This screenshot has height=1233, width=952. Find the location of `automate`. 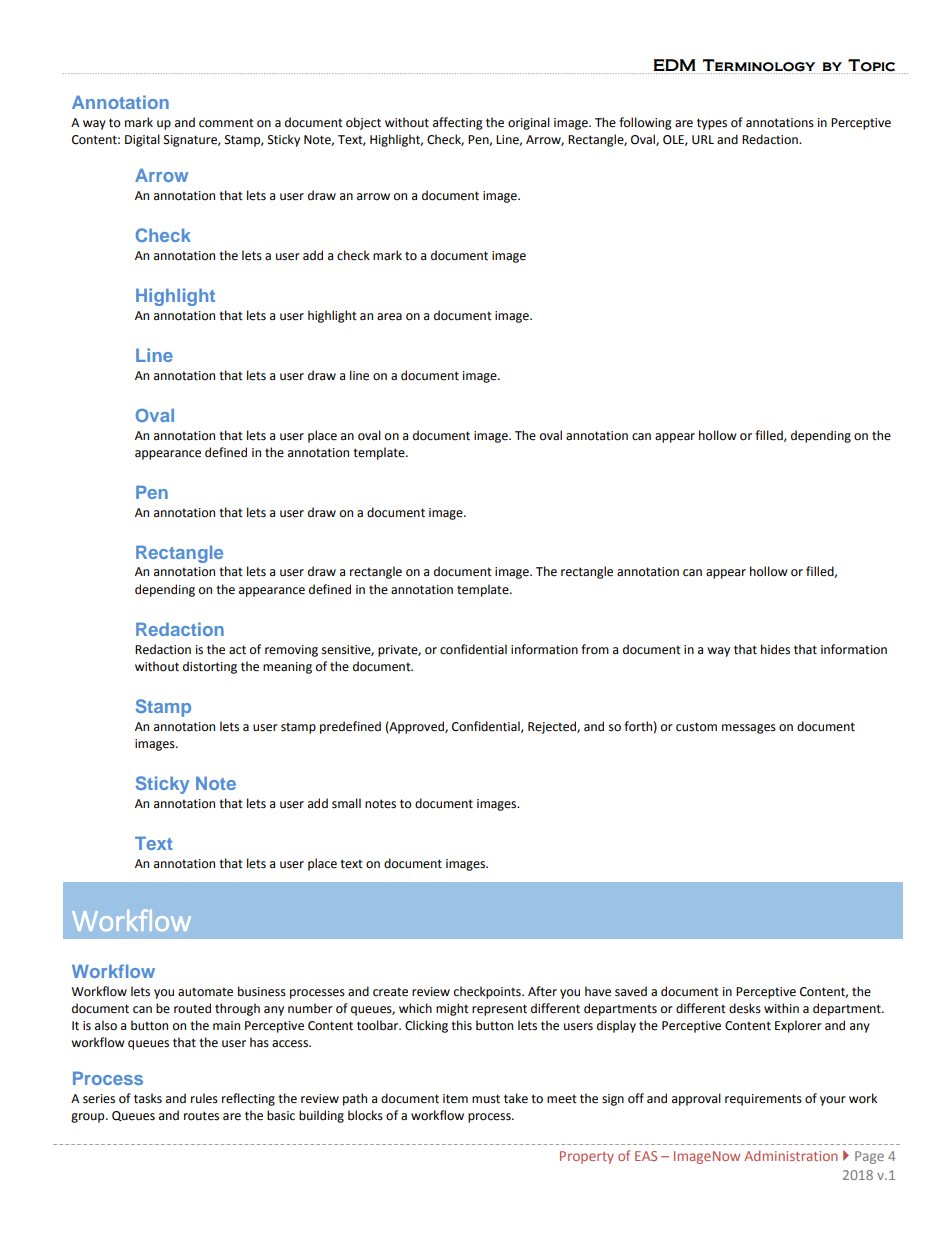

automate is located at coordinates (205, 992).
